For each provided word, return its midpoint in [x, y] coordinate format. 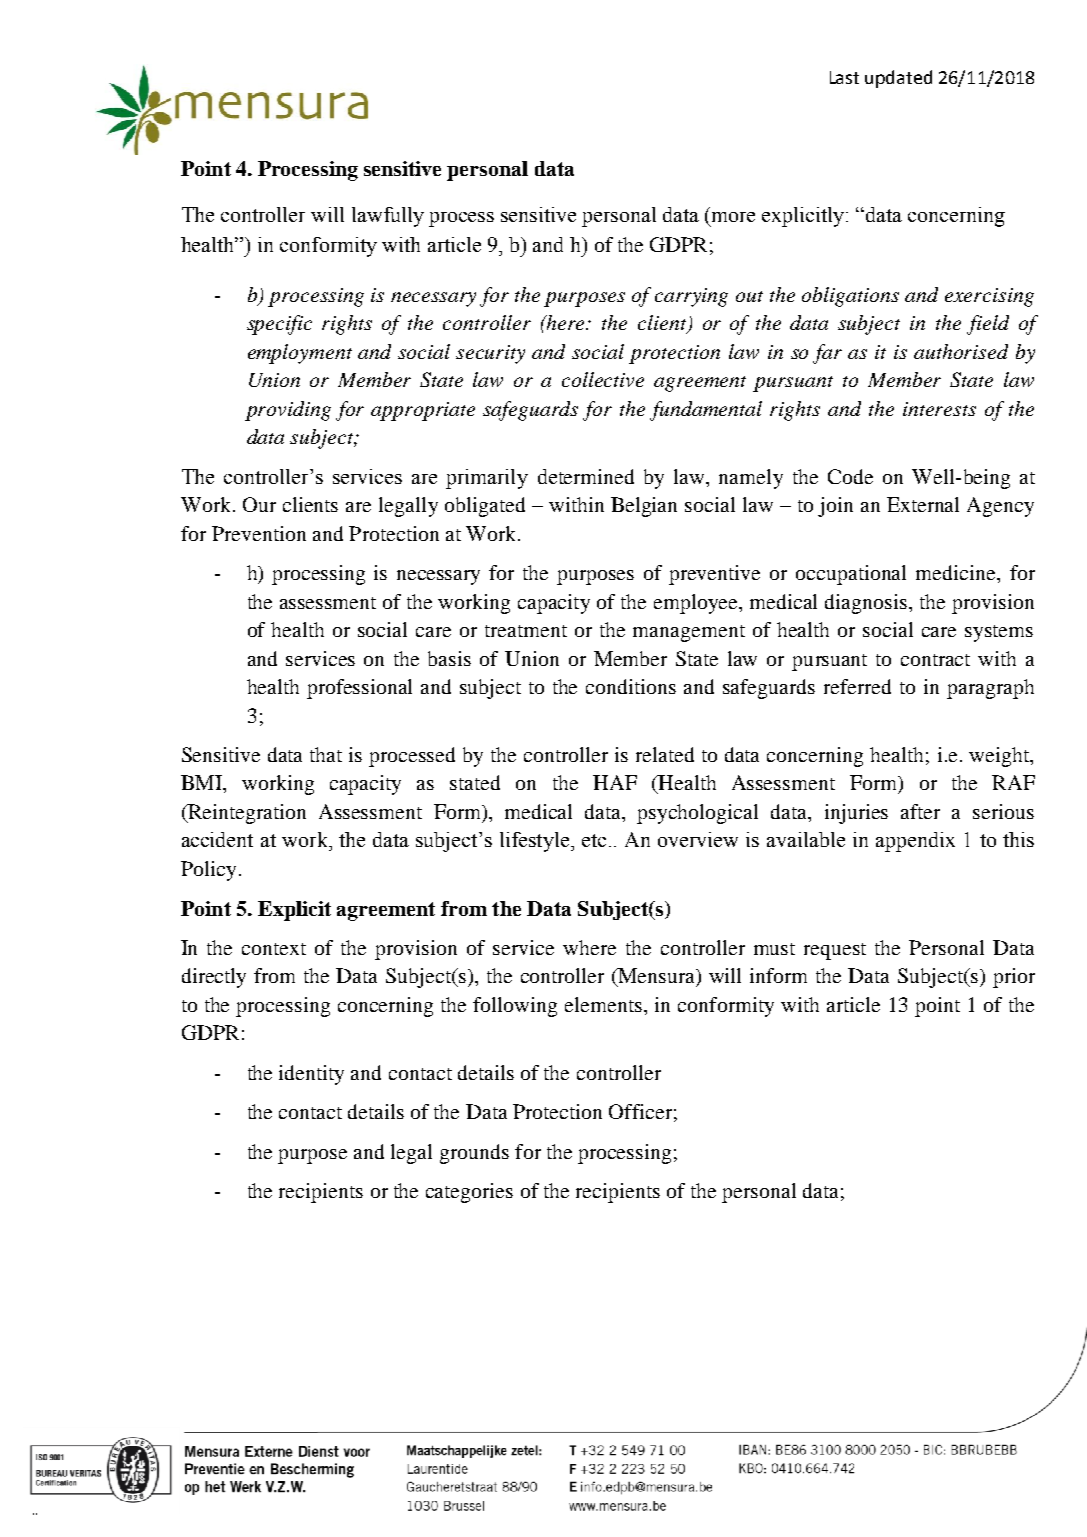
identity [311, 1075]
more [733, 217]
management [689, 633]
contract [935, 660]
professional [359, 689]
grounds [474, 1154]
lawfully [388, 217]
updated [898, 79]
